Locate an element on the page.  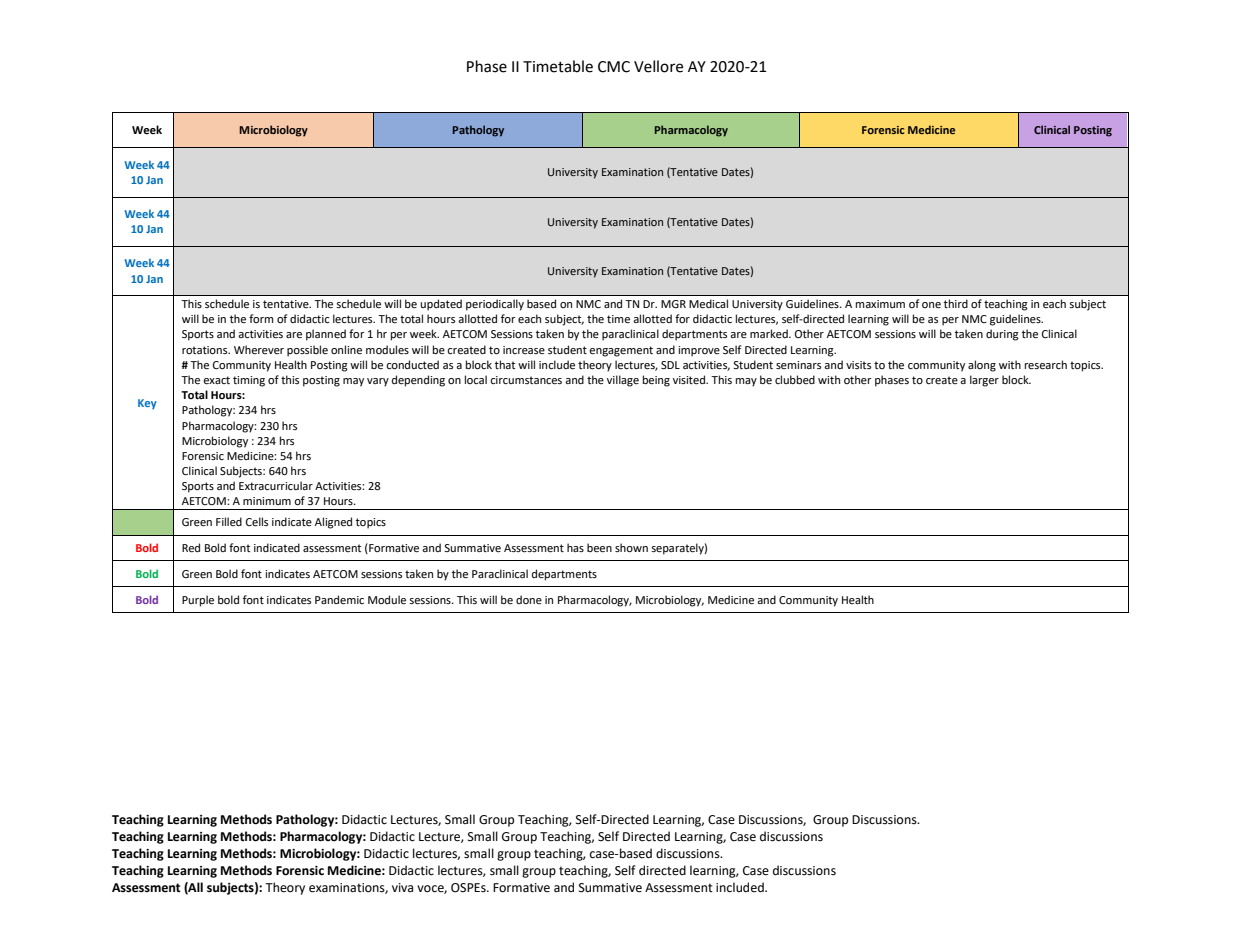
Purple is located at coordinates (198, 601).
